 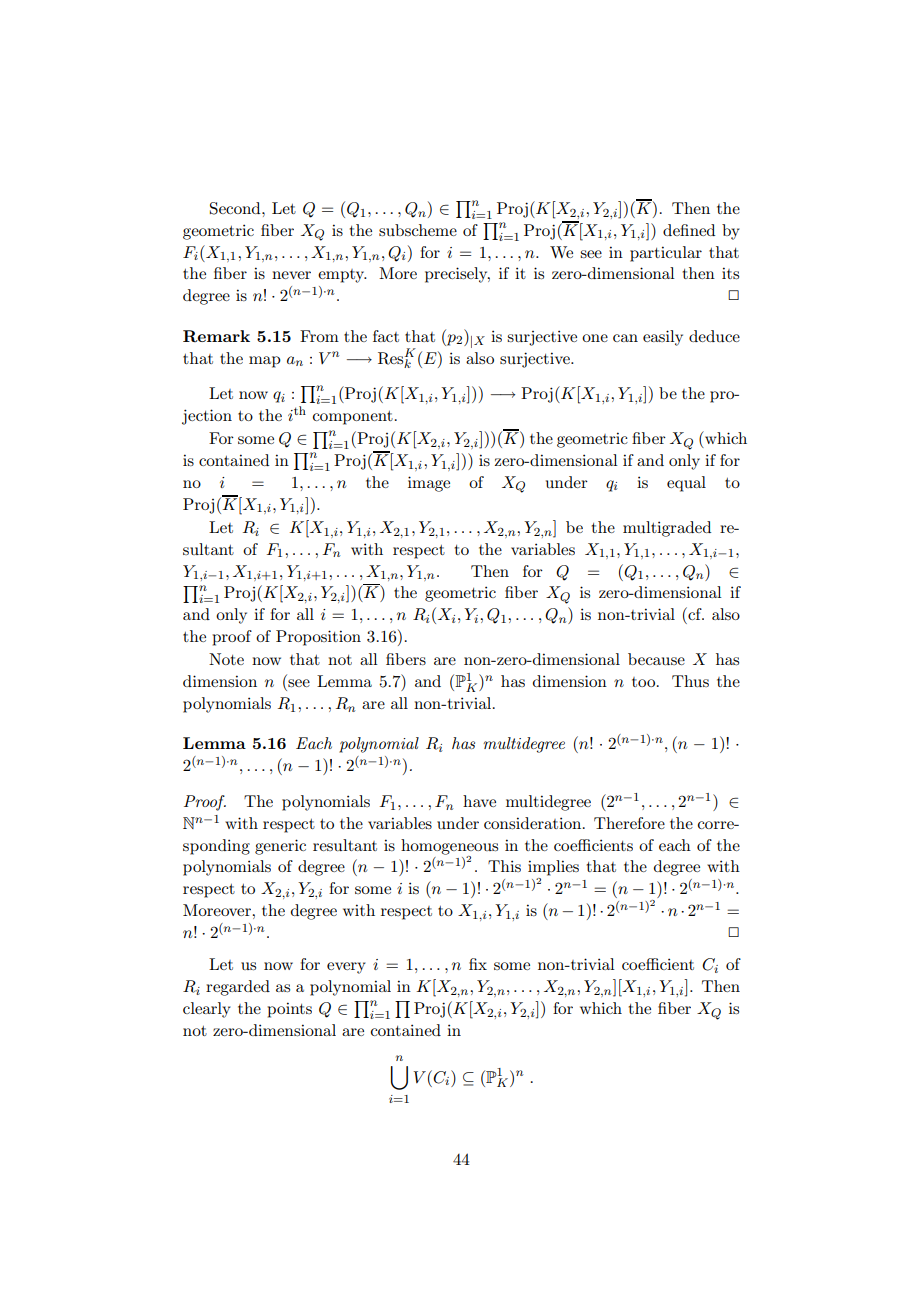 I want to click on Second, so click(x=236, y=208).
